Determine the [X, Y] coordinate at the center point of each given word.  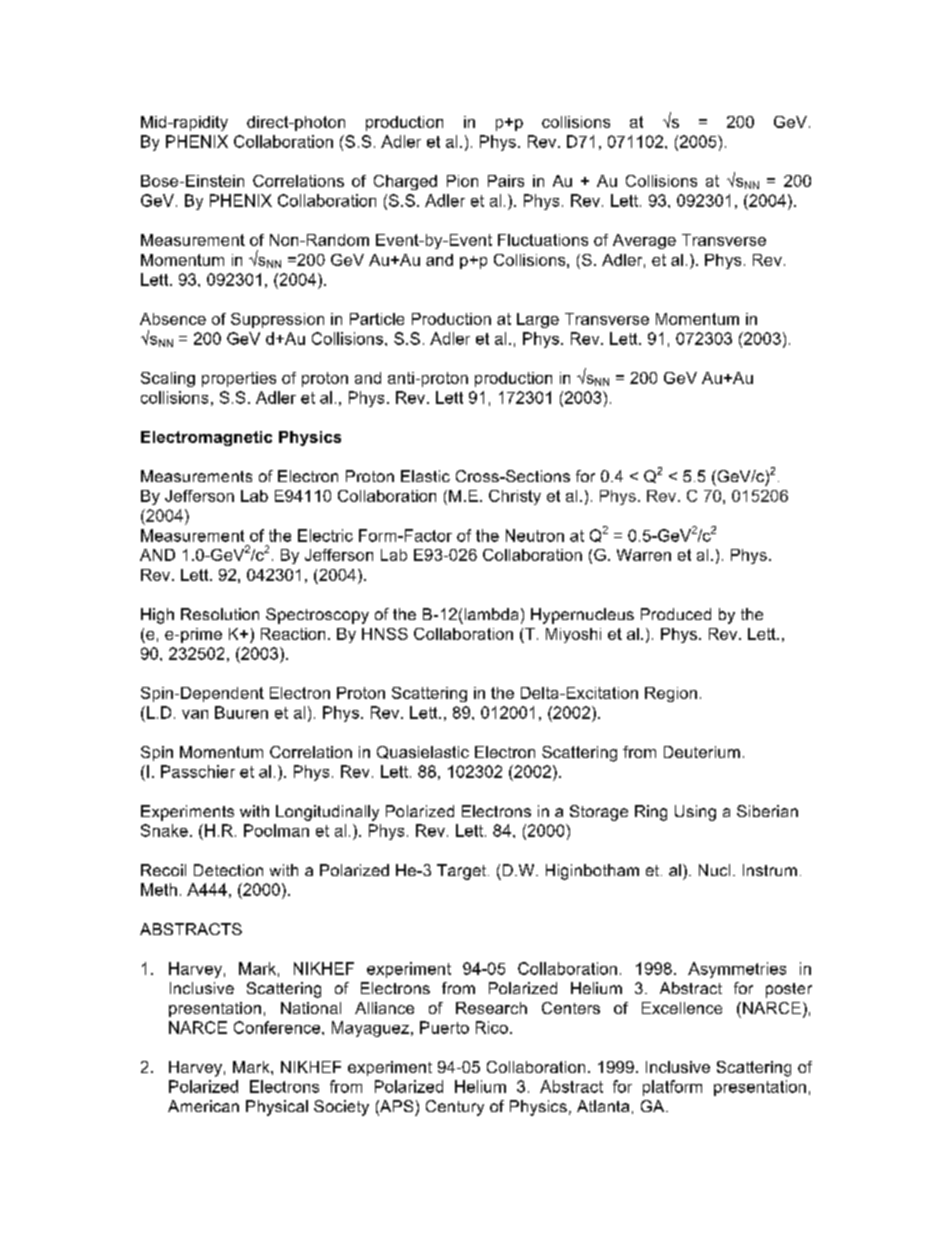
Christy [515, 497]
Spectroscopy [317, 616]
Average [644, 241]
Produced [676, 614]
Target [461, 872]
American [203, 1106]
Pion [462, 181]
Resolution [220, 614]
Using [695, 813]
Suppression [277, 320]
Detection [228, 870]
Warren [644, 555]
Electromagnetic [206, 438]
